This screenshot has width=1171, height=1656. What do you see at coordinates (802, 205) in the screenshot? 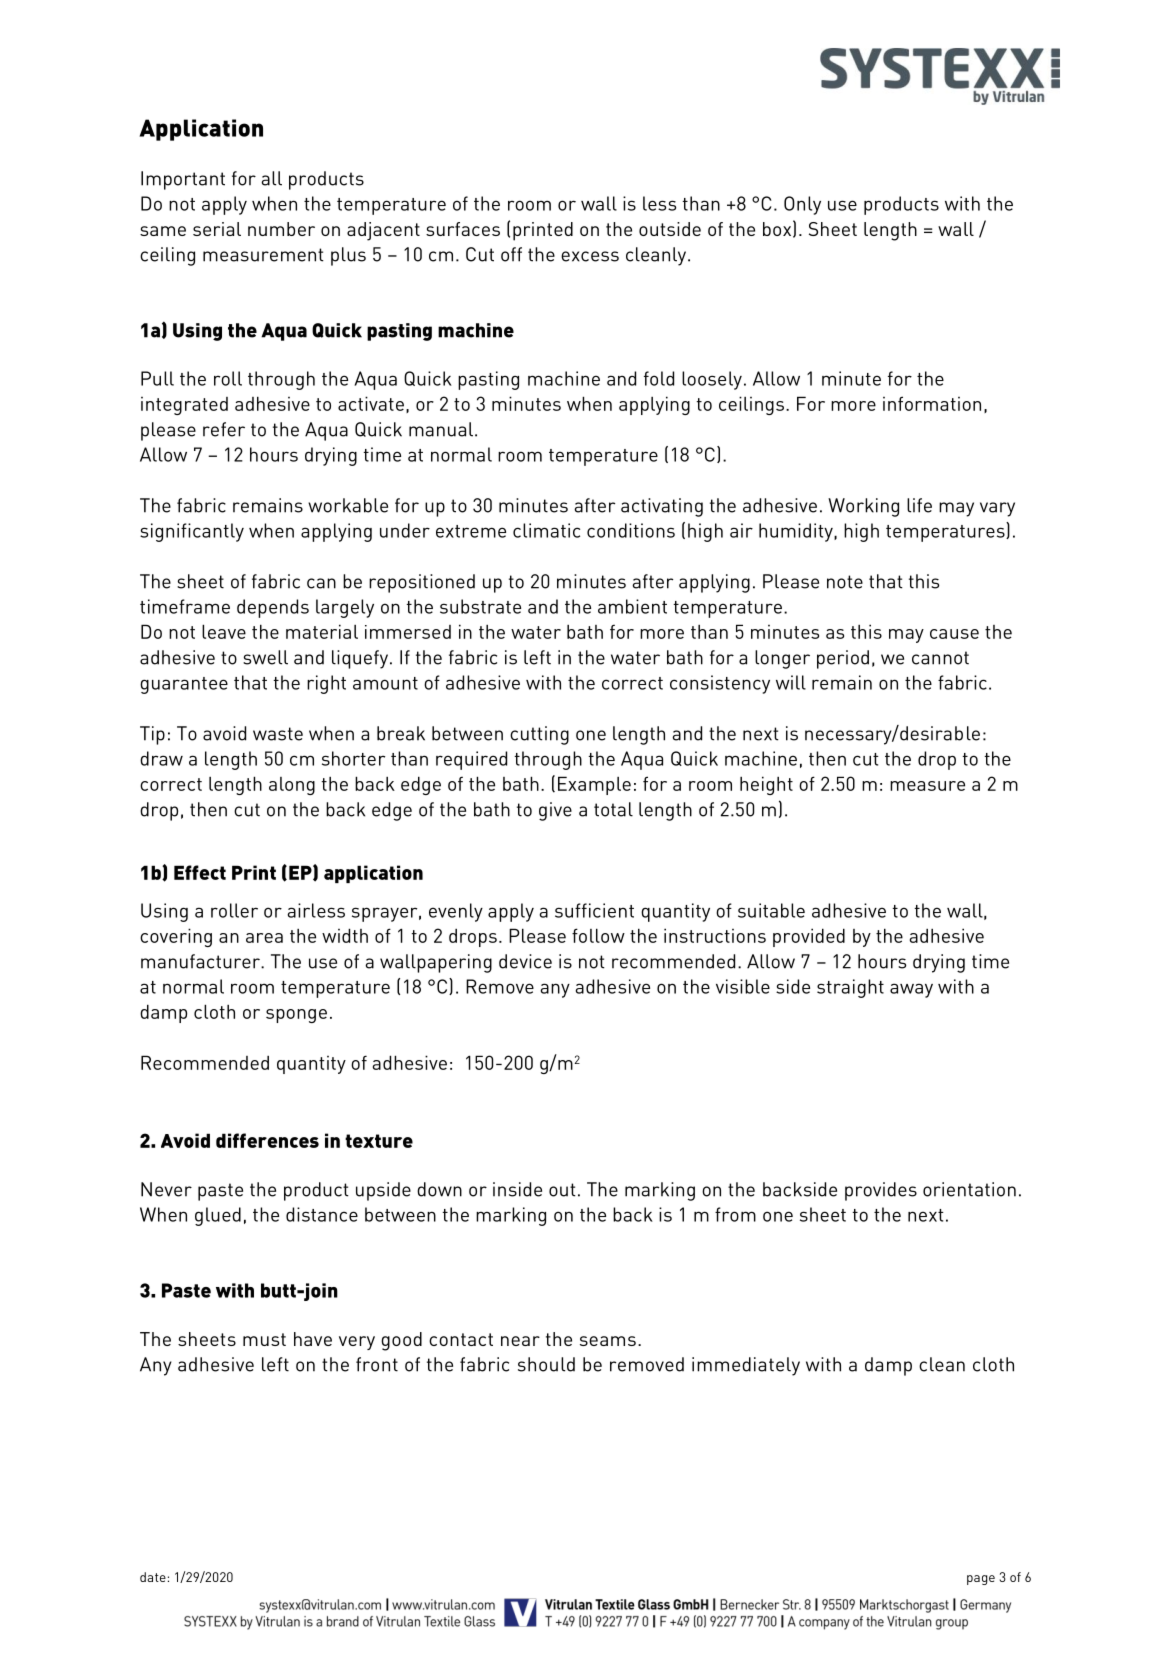
I see `Only` at bounding box center [802, 205].
